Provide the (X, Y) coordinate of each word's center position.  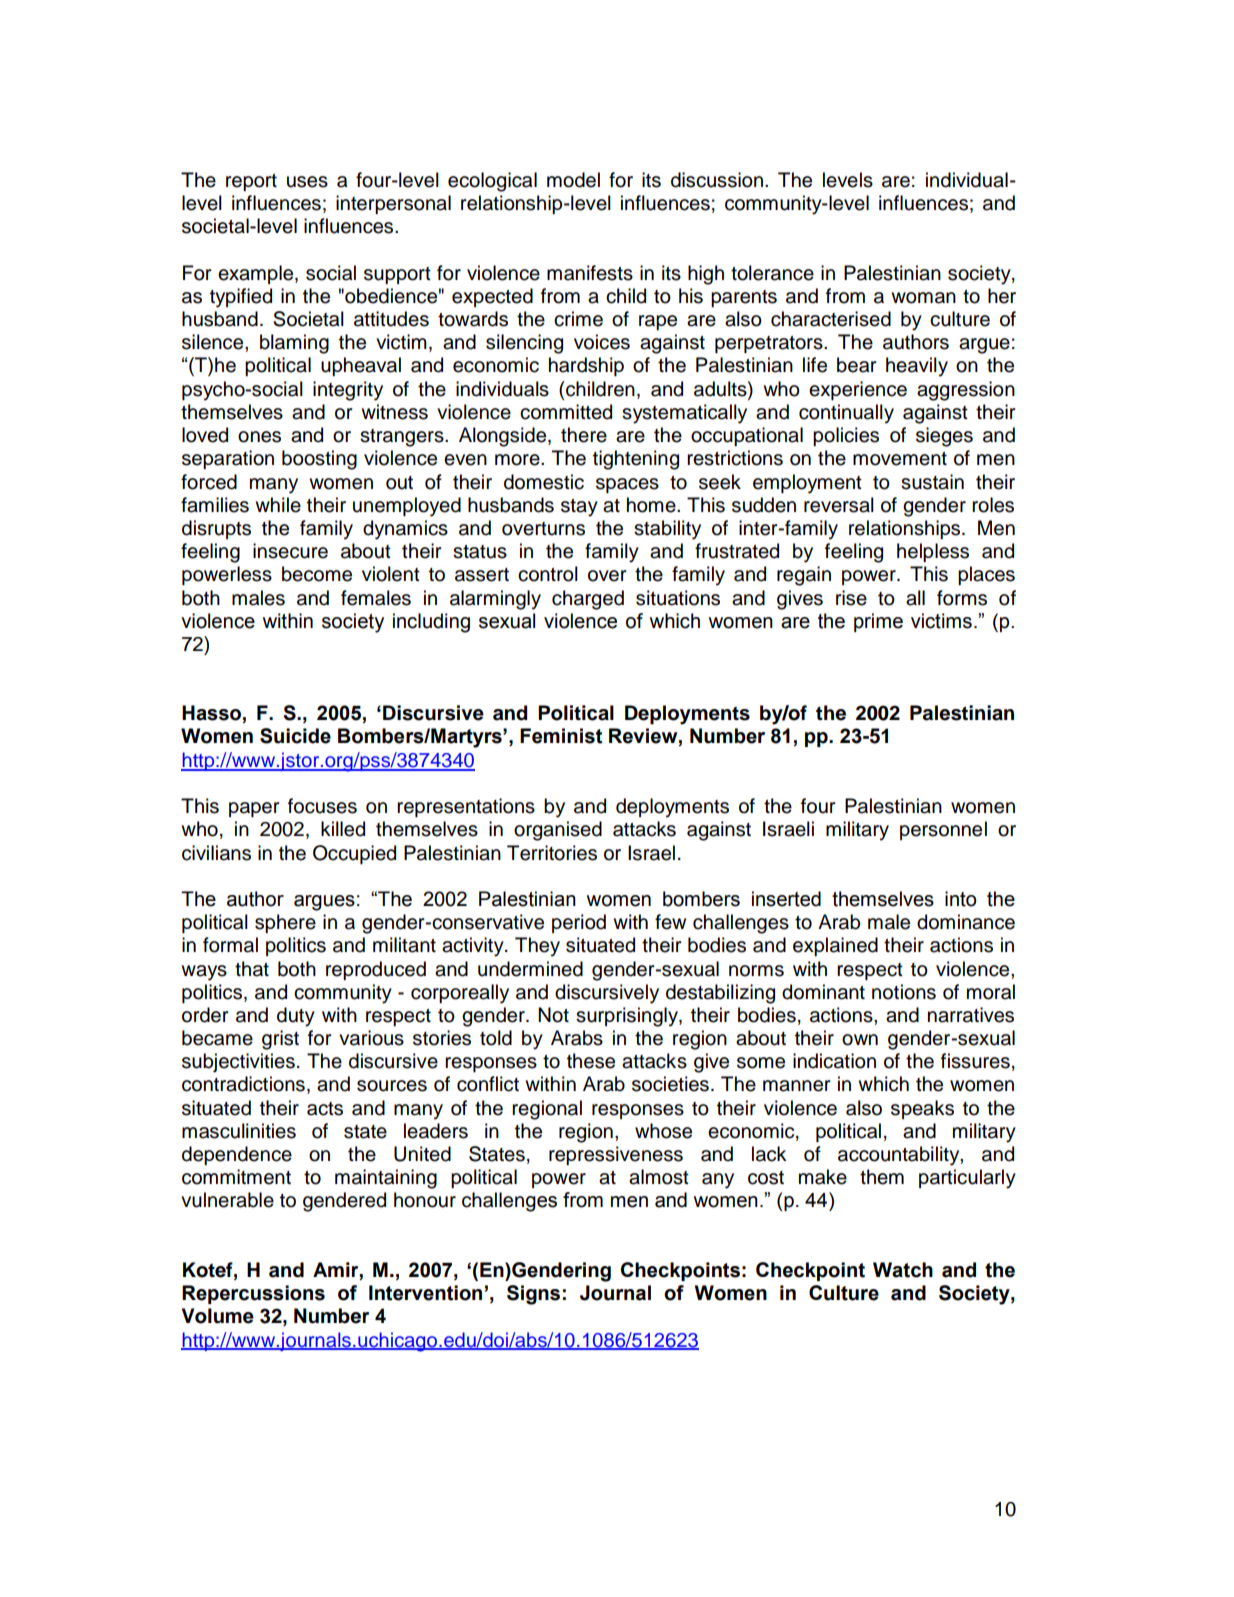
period (579, 923)
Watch (903, 1270)
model (573, 180)
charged (588, 600)
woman (923, 298)
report (251, 182)
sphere (285, 923)
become (317, 574)
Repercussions (253, 1294)
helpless (933, 552)
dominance (966, 922)
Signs (533, 1295)
